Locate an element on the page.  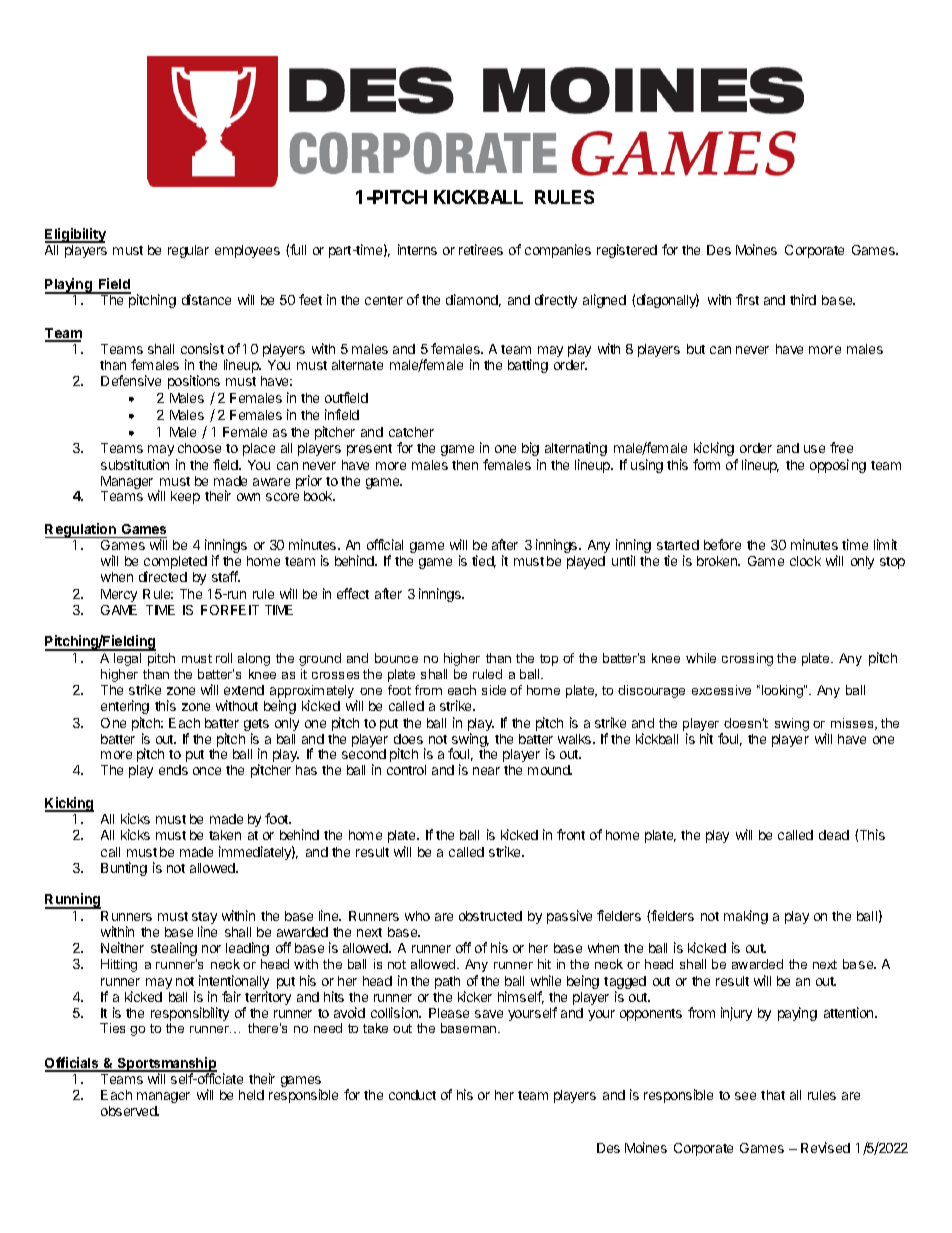
excessive is located at coordinates (721, 690).
